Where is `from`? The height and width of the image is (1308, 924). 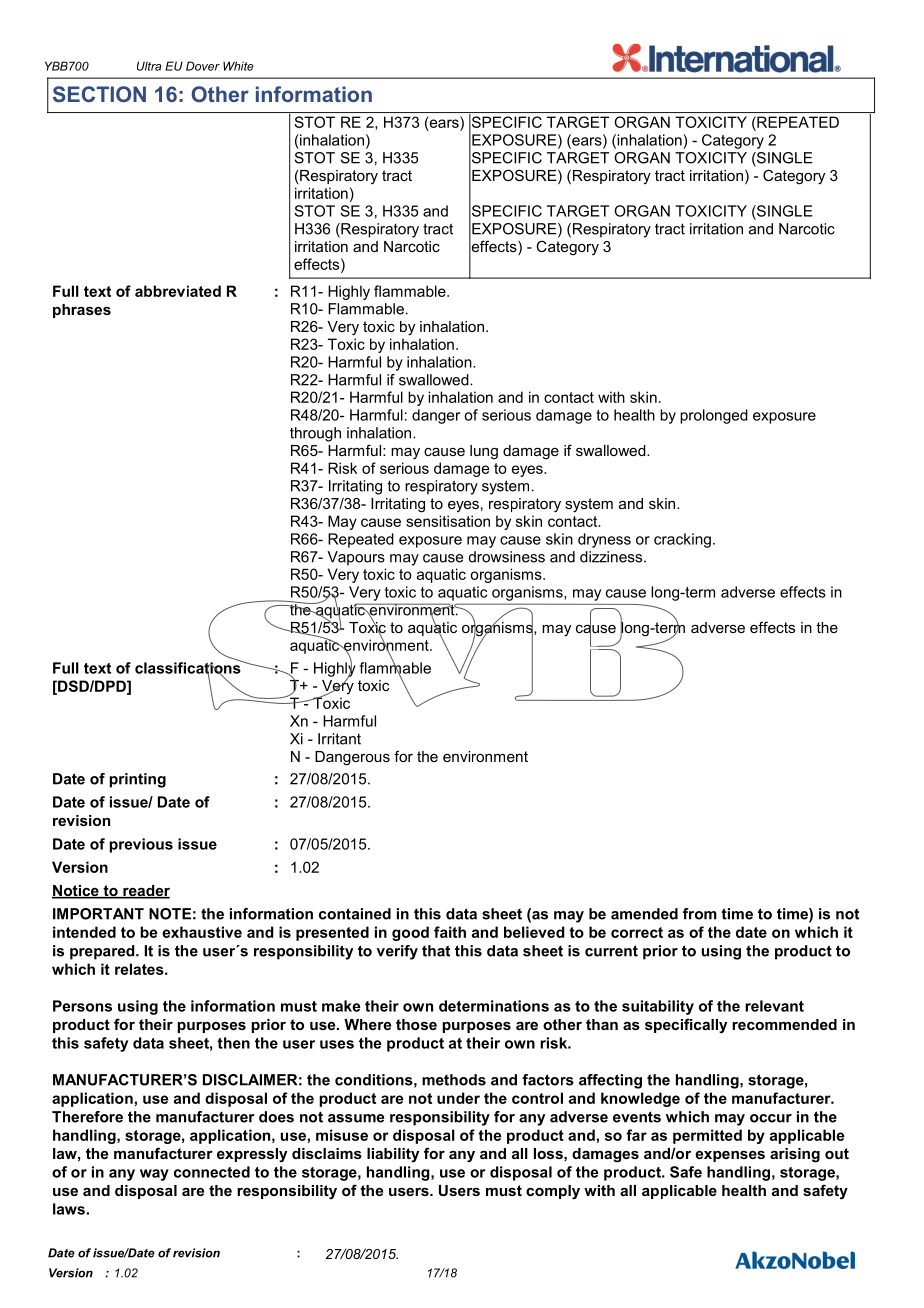 from is located at coordinates (700, 914).
